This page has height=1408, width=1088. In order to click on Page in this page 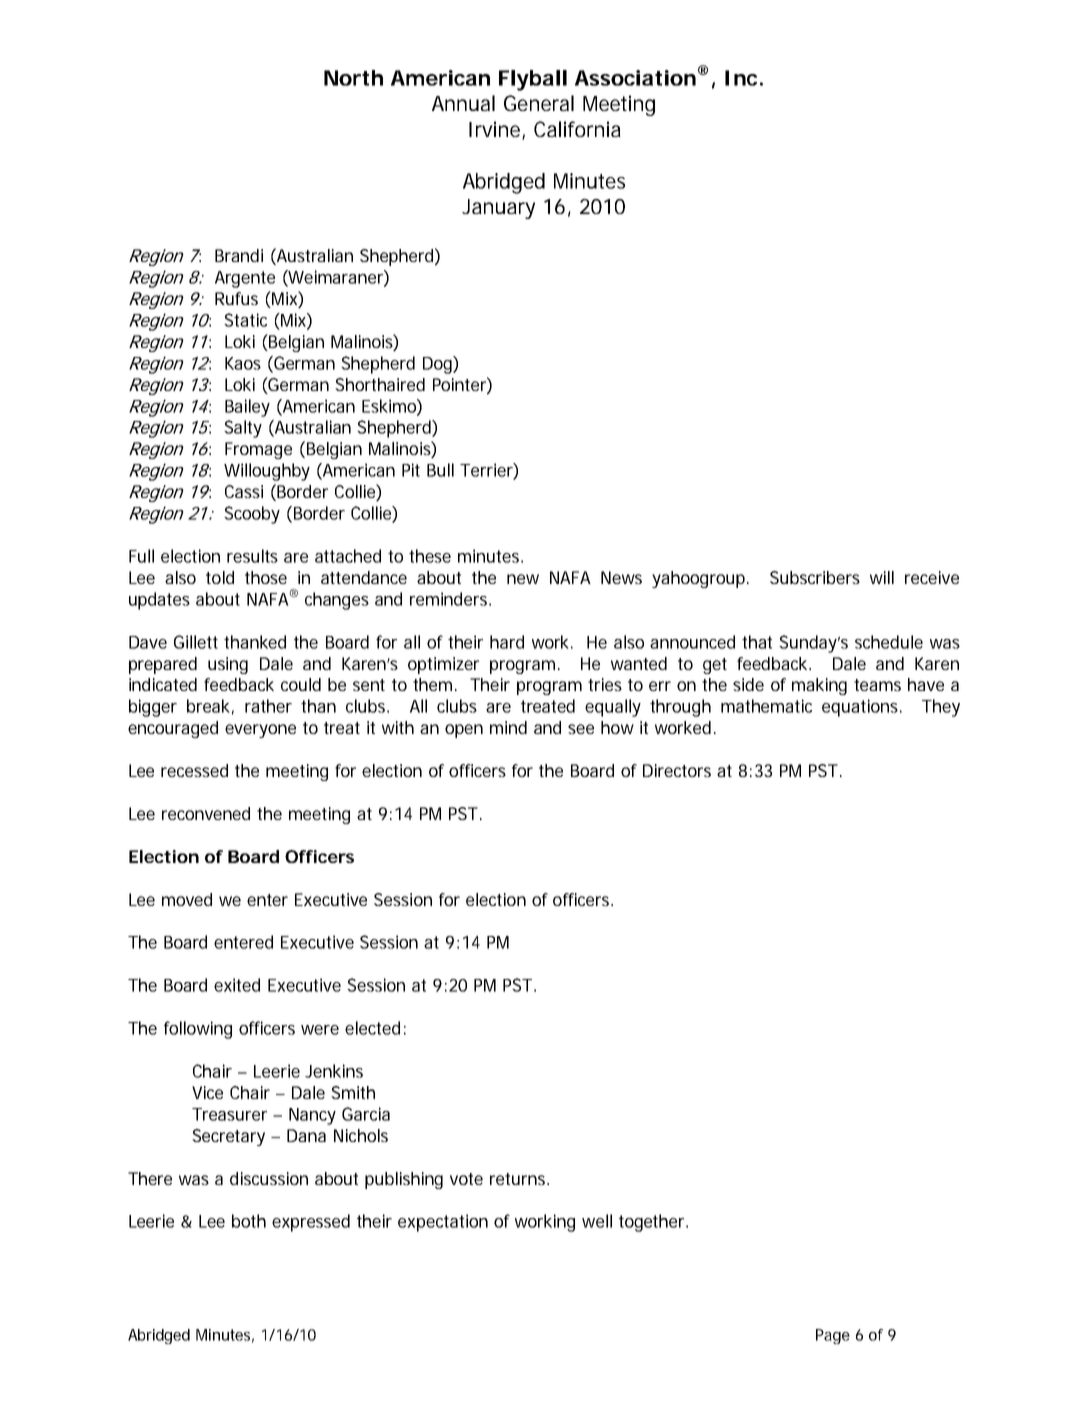, I will do `click(833, 1336)`.
